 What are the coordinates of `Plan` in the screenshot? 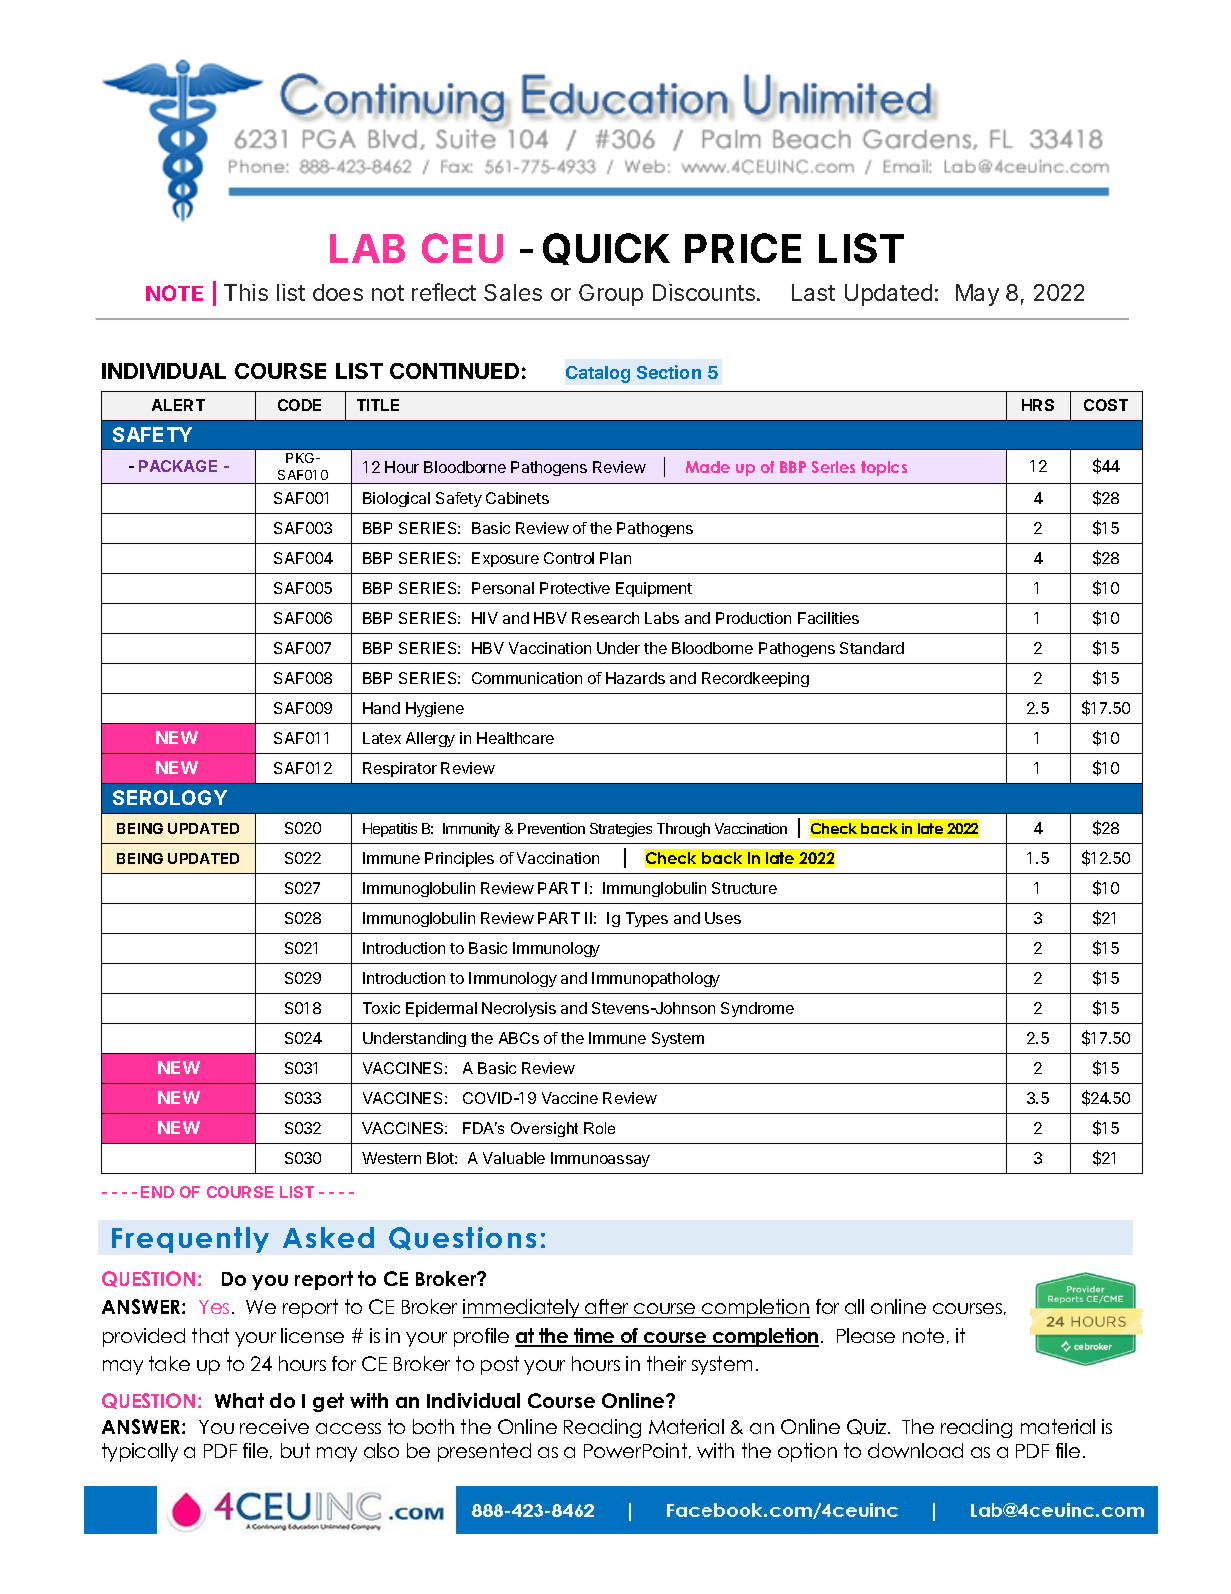 It's located at (615, 558).
